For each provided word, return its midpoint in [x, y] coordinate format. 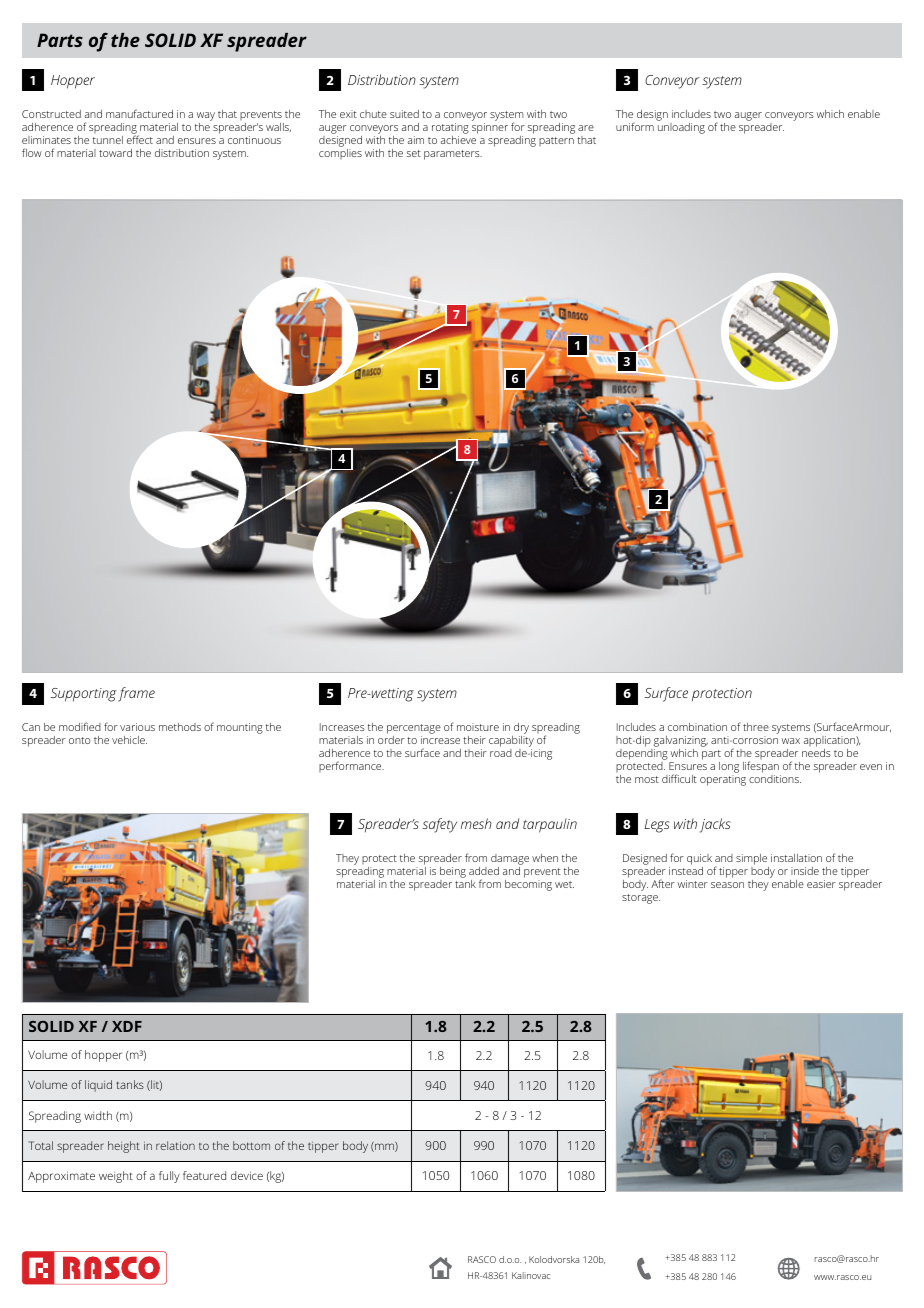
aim [416, 140]
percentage [414, 730]
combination [697, 727]
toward [115, 153]
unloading [681, 127]
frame [136, 694]
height [124, 1147]
